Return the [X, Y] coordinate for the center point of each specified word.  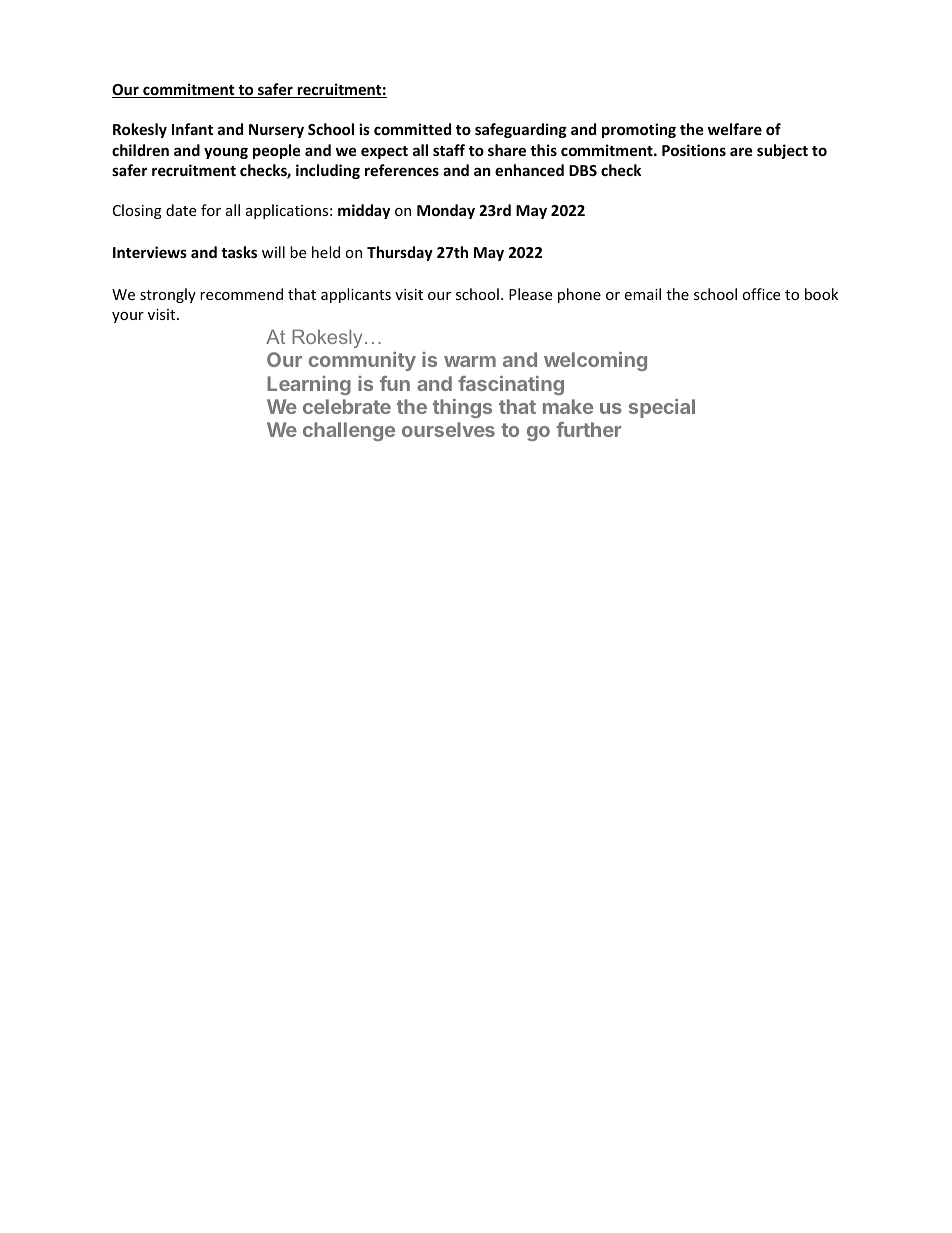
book [821, 294]
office [761, 294]
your [128, 317]
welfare [735, 129]
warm [470, 361]
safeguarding [521, 130]
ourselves [448, 429]
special [662, 408]
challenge [349, 431]
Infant [192, 129]
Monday [446, 211]
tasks [239, 252]
